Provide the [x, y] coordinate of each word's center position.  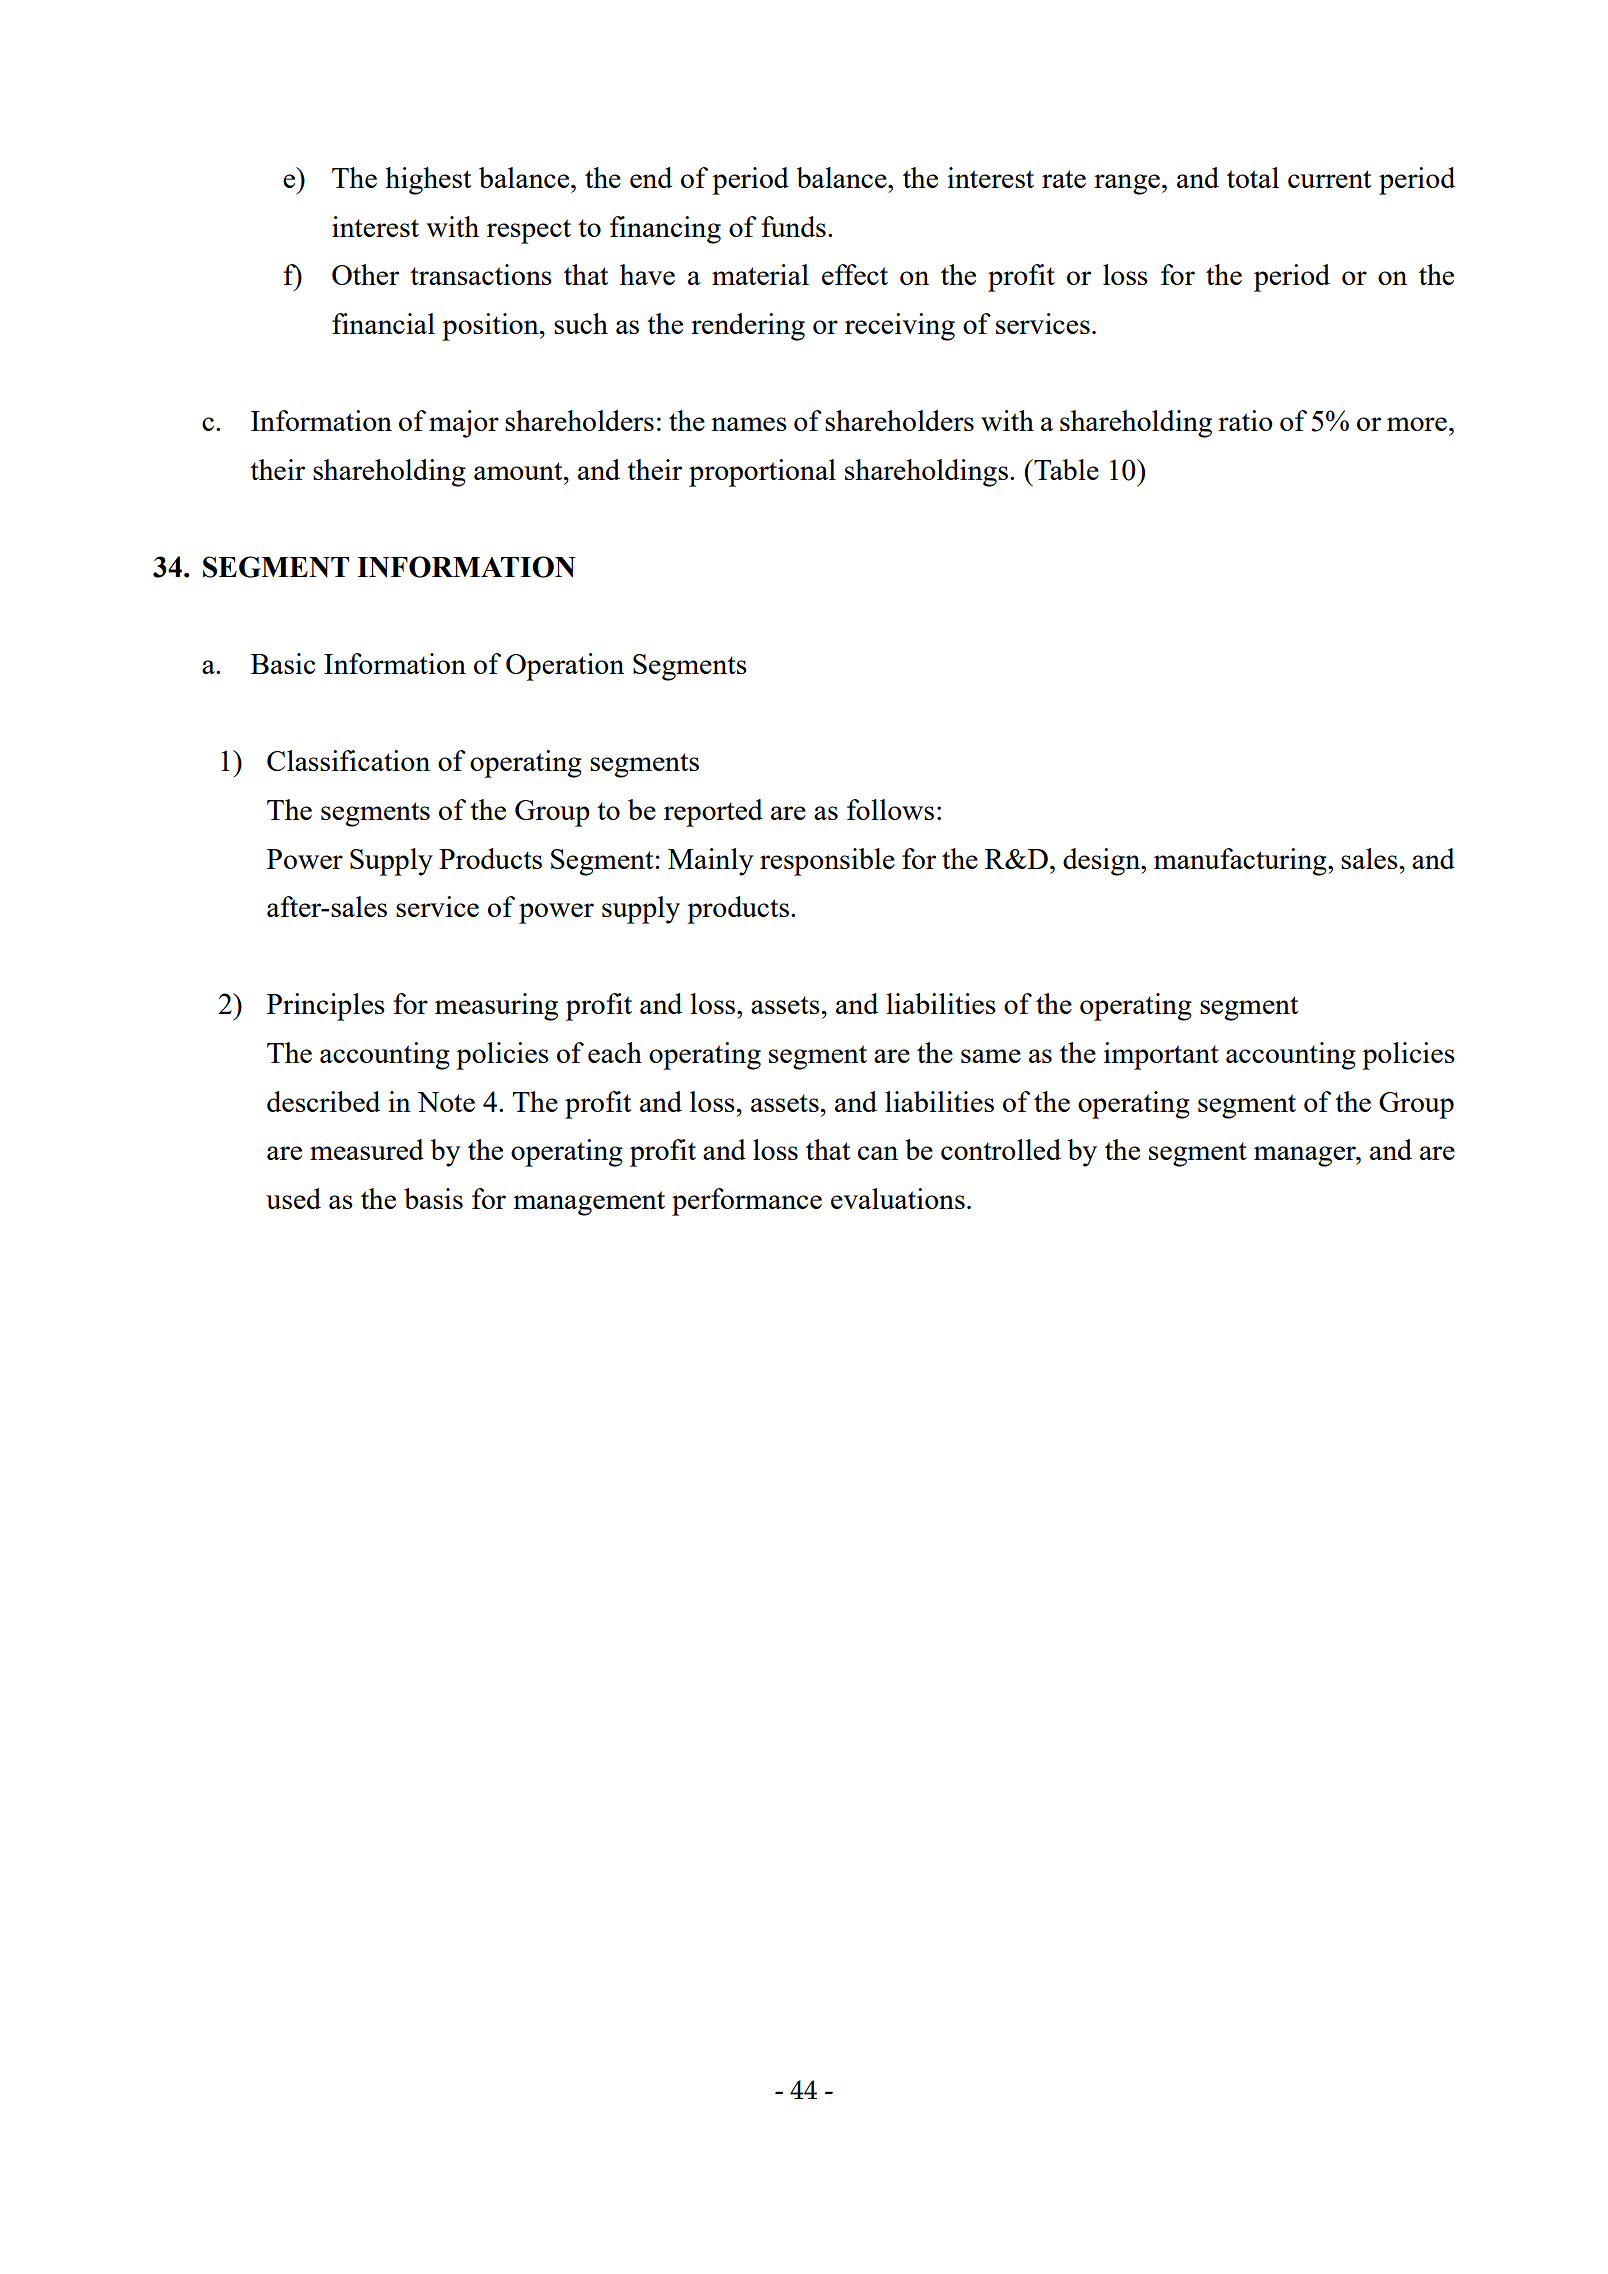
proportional [762, 473]
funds [794, 226]
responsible [827, 862]
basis [433, 1198]
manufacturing [1241, 862]
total [1253, 177]
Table [1065, 469]
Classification [348, 760]
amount [519, 471]
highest [428, 181]
